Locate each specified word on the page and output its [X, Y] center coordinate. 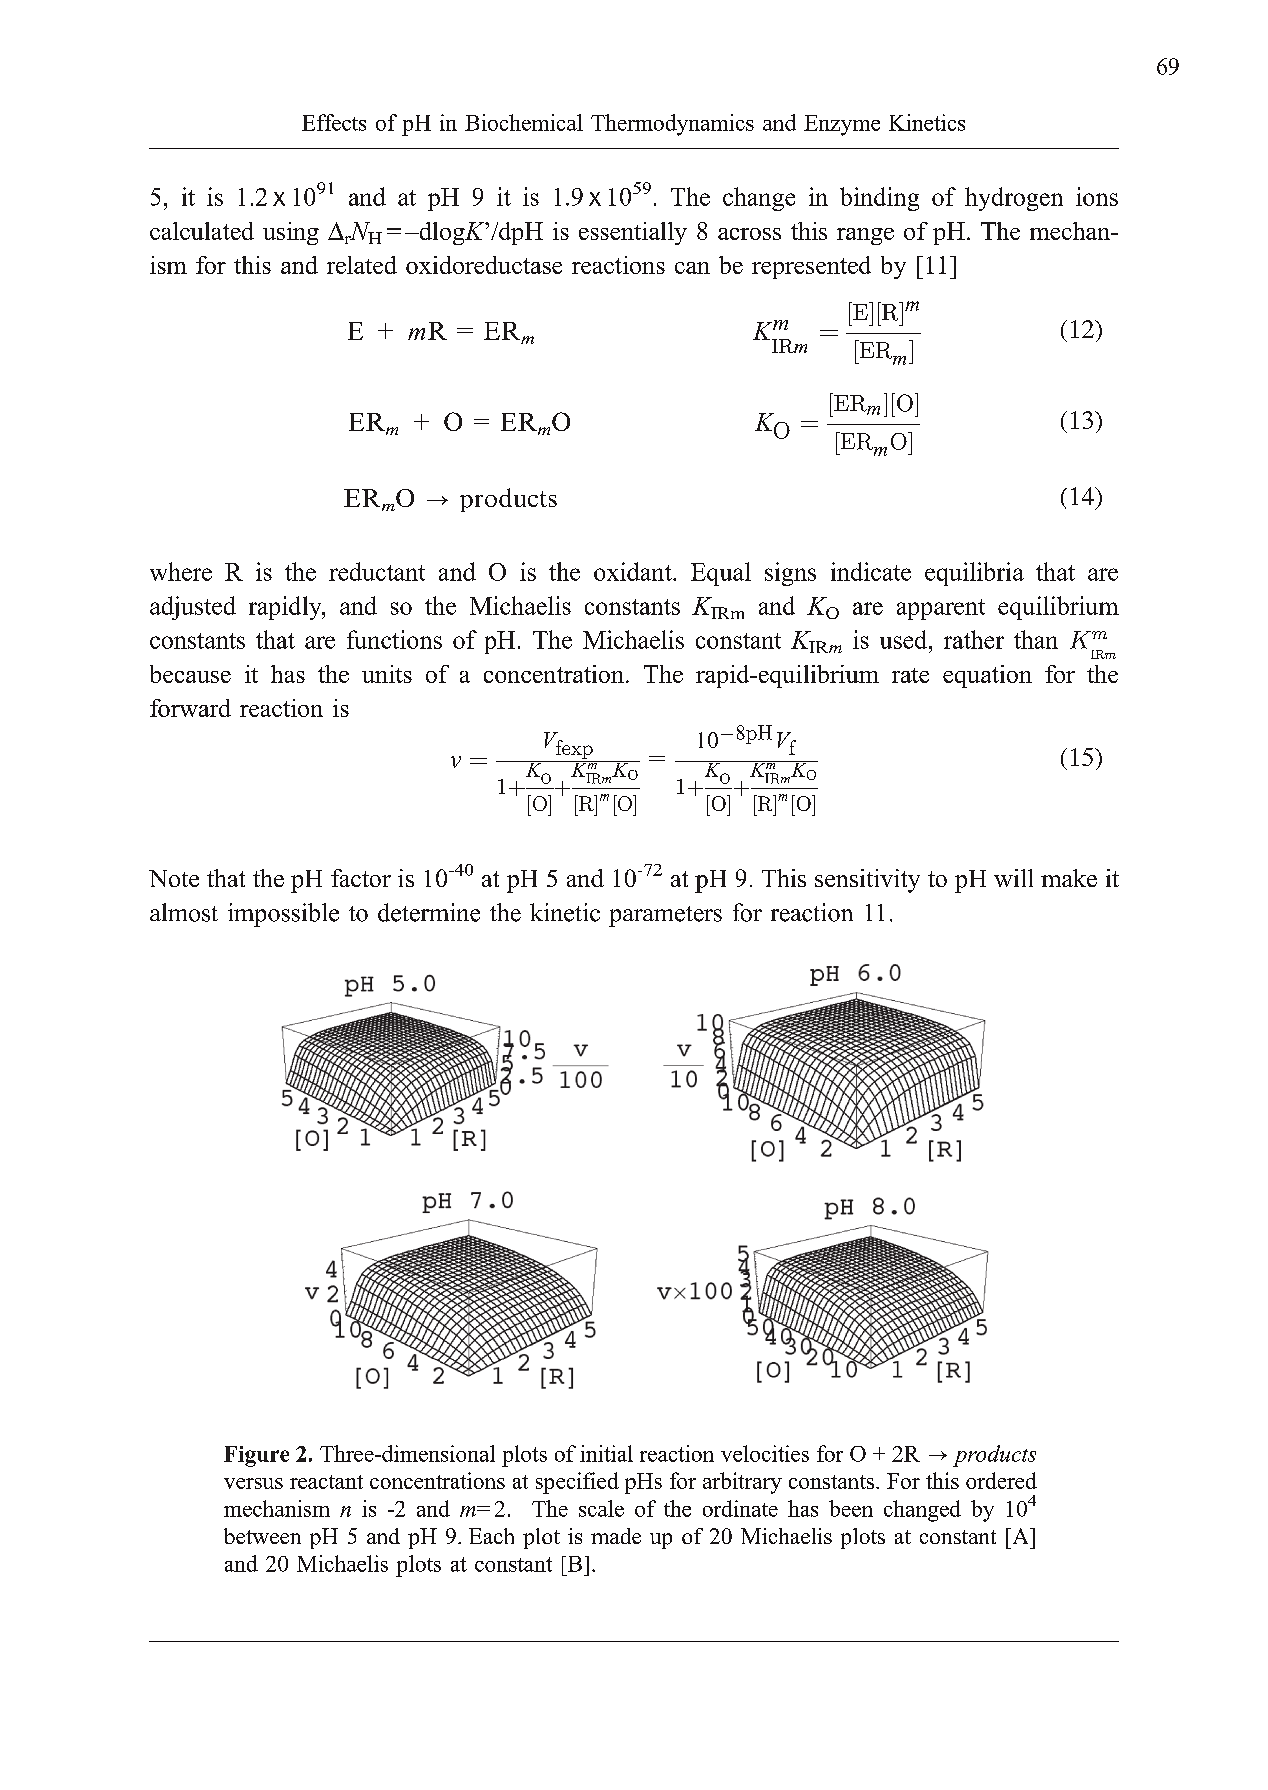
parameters [665, 916]
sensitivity [867, 881]
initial [606, 1453]
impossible [283, 915]
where [181, 571]
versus [253, 1483]
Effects [334, 122]
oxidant [634, 571]
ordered [1001, 1480]
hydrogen [1014, 199]
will [1013, 878]
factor [361, 878]
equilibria [974, 574]
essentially [633, 233]
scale [601, 1508]
